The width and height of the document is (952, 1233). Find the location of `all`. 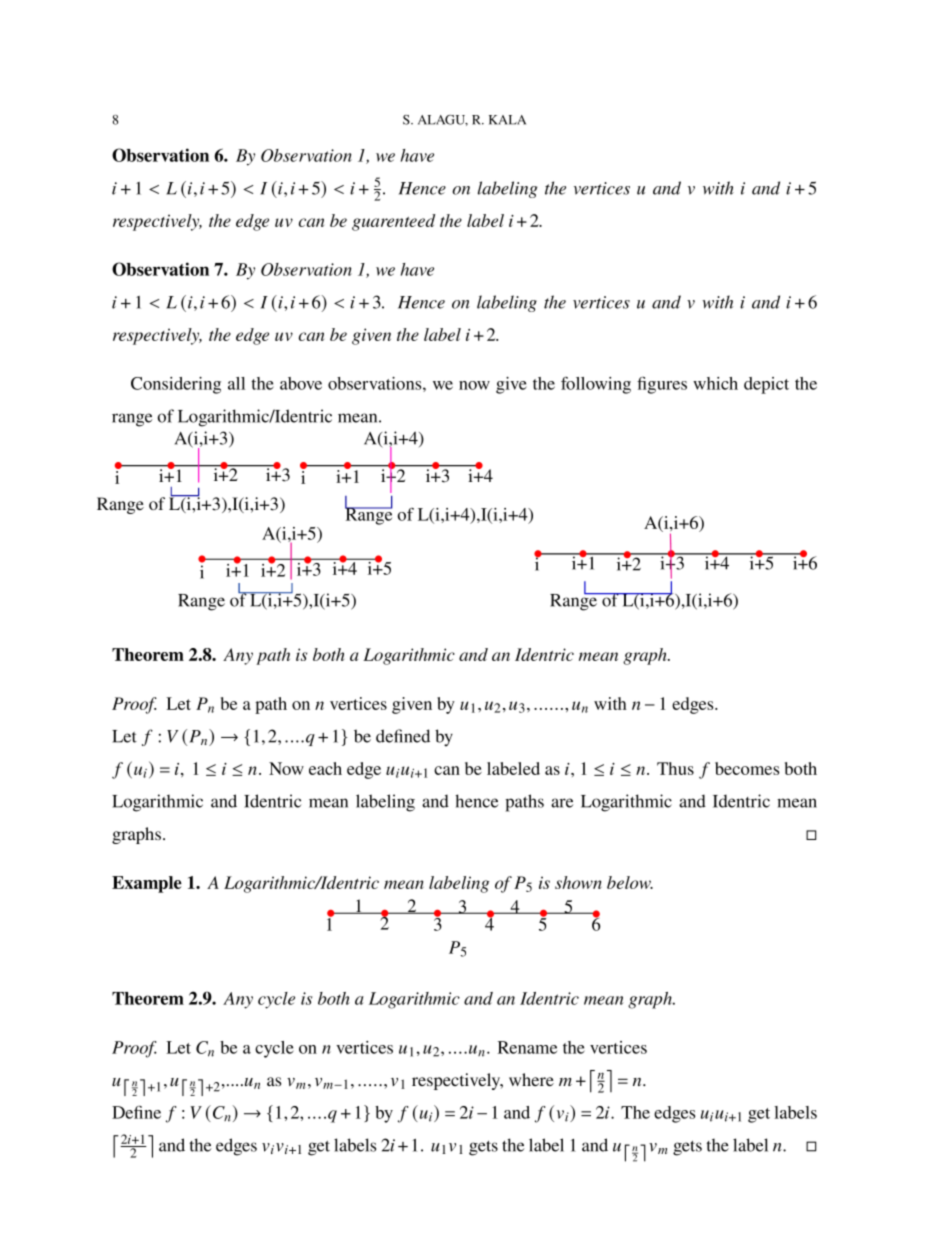

all is located at coordinates (236, 383).
